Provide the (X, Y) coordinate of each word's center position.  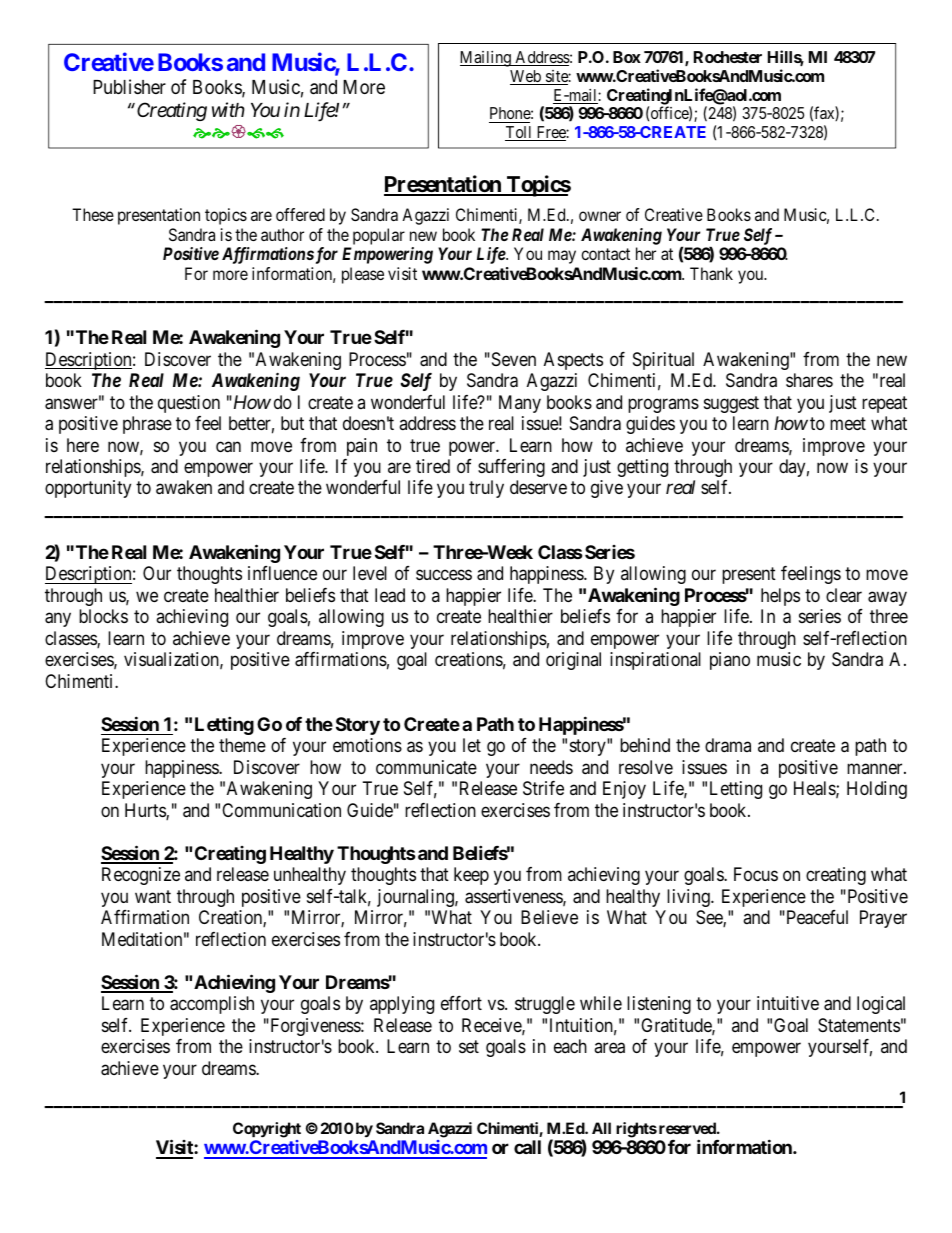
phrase (147, 425)
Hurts (146, 811)
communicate (426, 767)
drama (728, 745)
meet (848, 423)
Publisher (129, 86)
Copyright (267, 1130)
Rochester (728, 57)
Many (520, 404)
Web (526, 77)
